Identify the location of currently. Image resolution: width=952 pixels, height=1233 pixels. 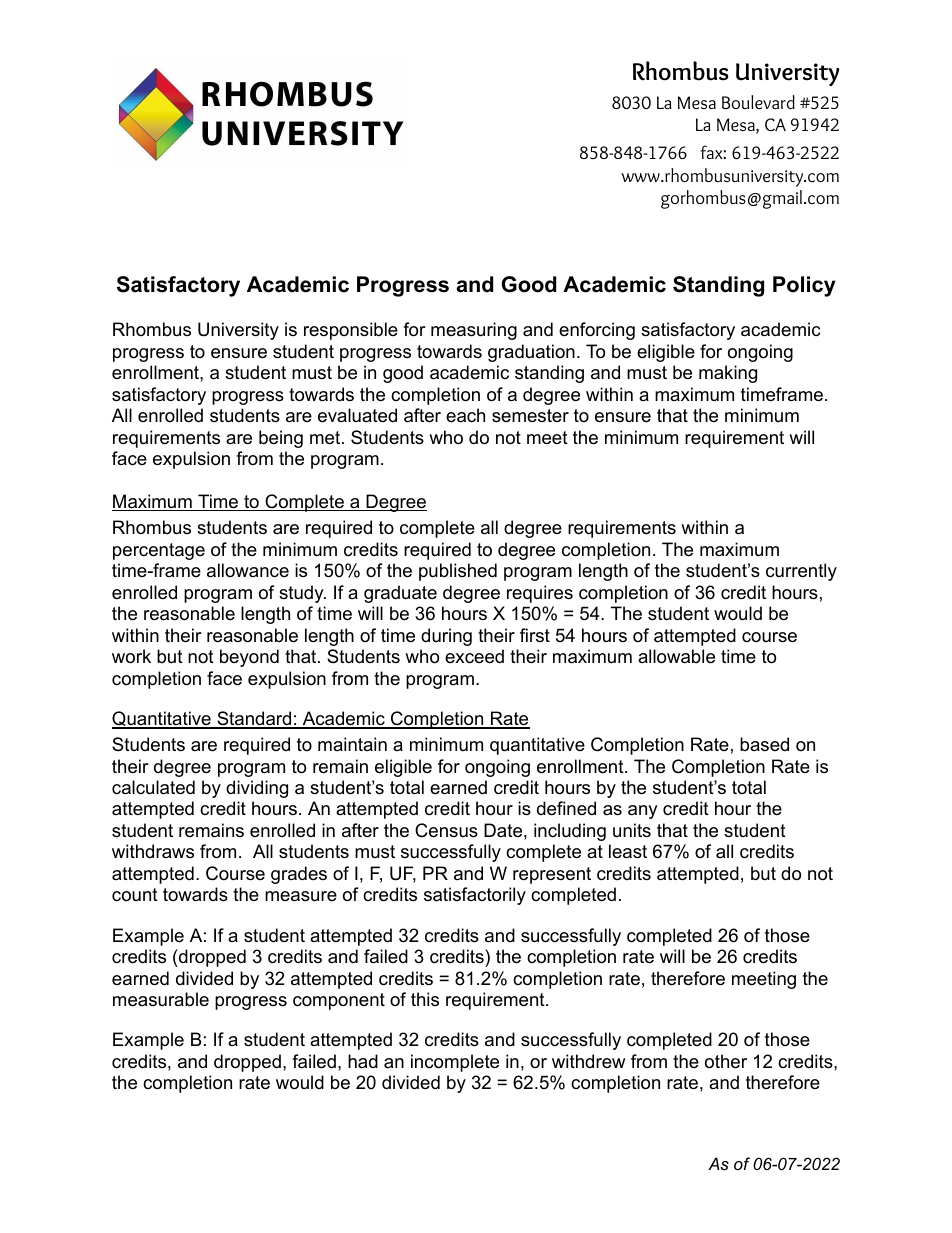
(801, 572).
